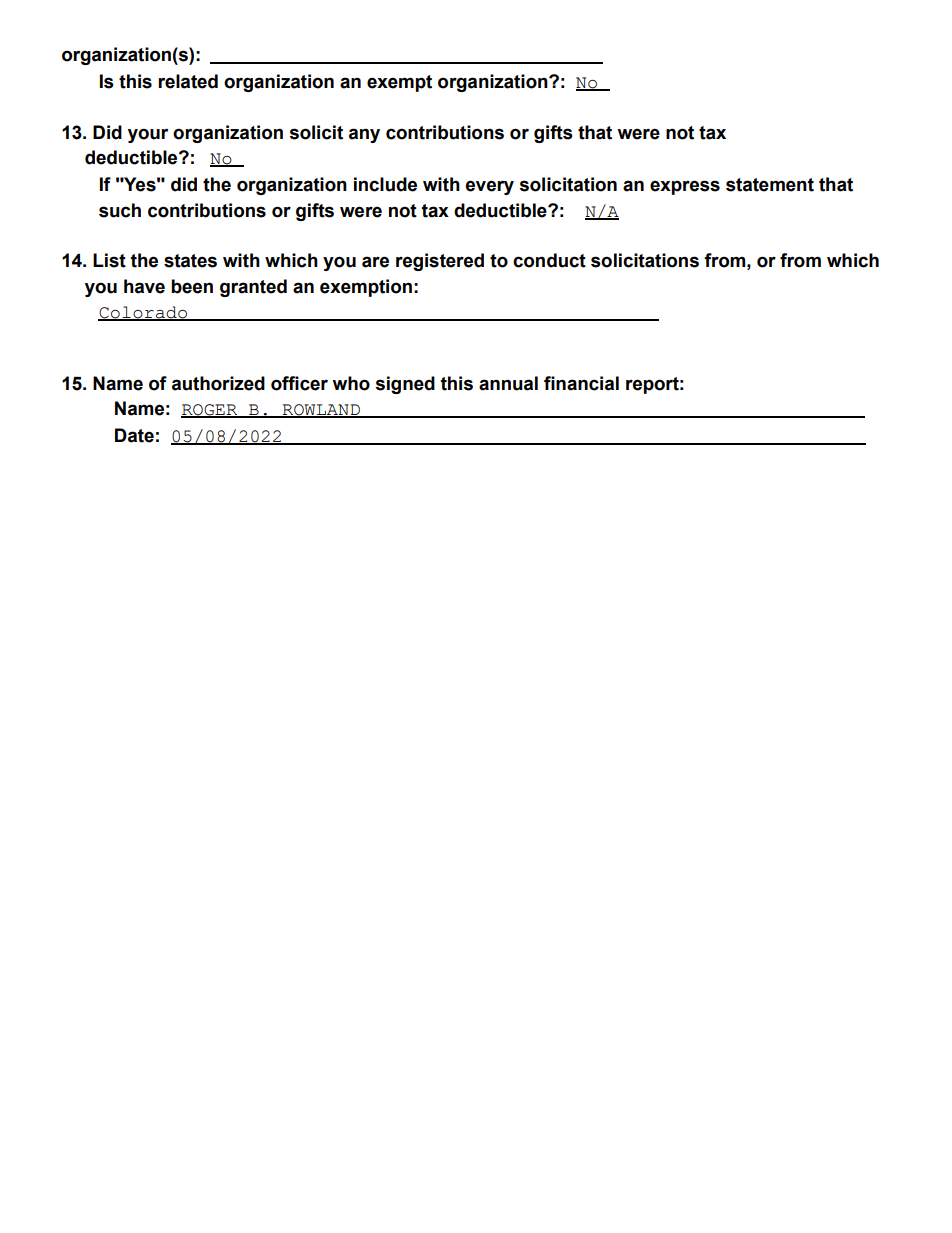 Image resolution: width=952 pixels, height=1233 pixels. I want to click on such, so click(120, 210).
